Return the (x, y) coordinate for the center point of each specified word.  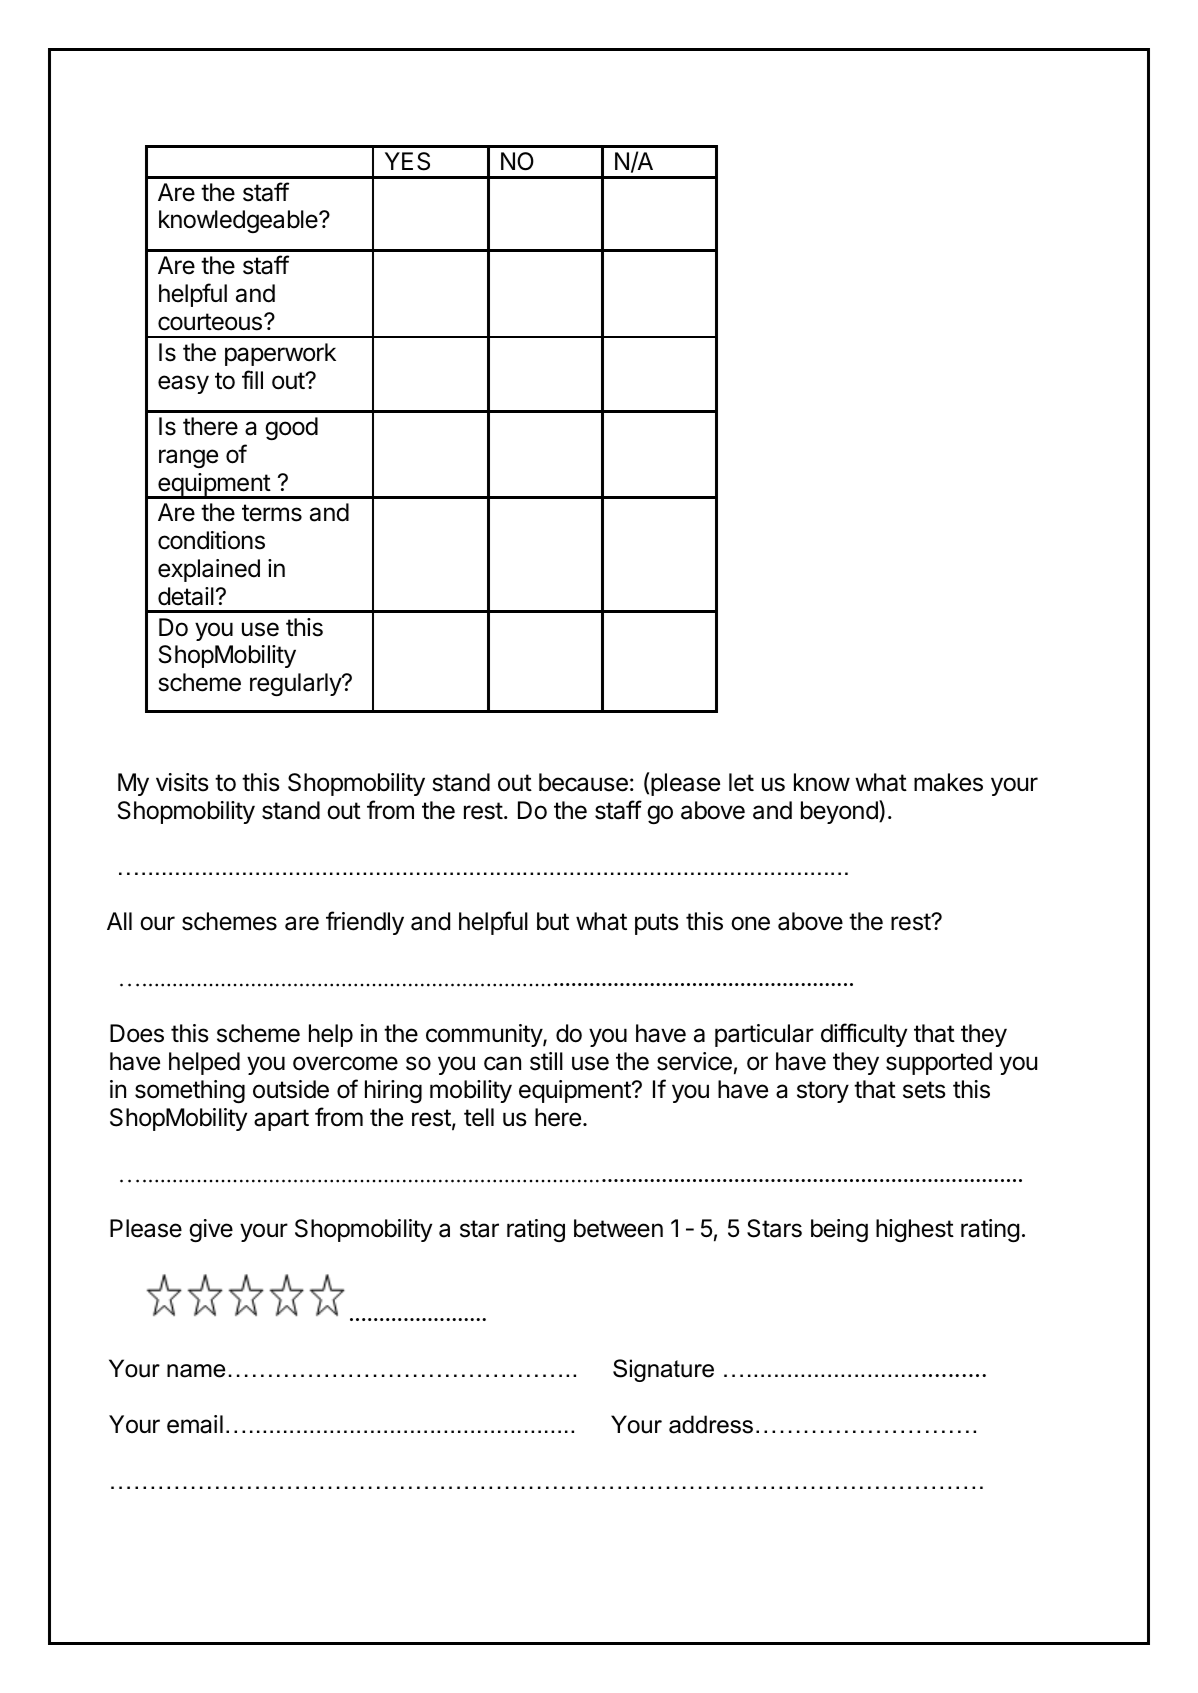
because (583, 782)
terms (272, 513)
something (190, 1091)
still (546, 1061)
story (823, 1092)
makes (948, 782)
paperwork (280, 354)
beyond (840, 812)
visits (182, 782)
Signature (663, 1370)
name (196, 1371)
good (291, 428)
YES (407, 161)
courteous (210, 322)
